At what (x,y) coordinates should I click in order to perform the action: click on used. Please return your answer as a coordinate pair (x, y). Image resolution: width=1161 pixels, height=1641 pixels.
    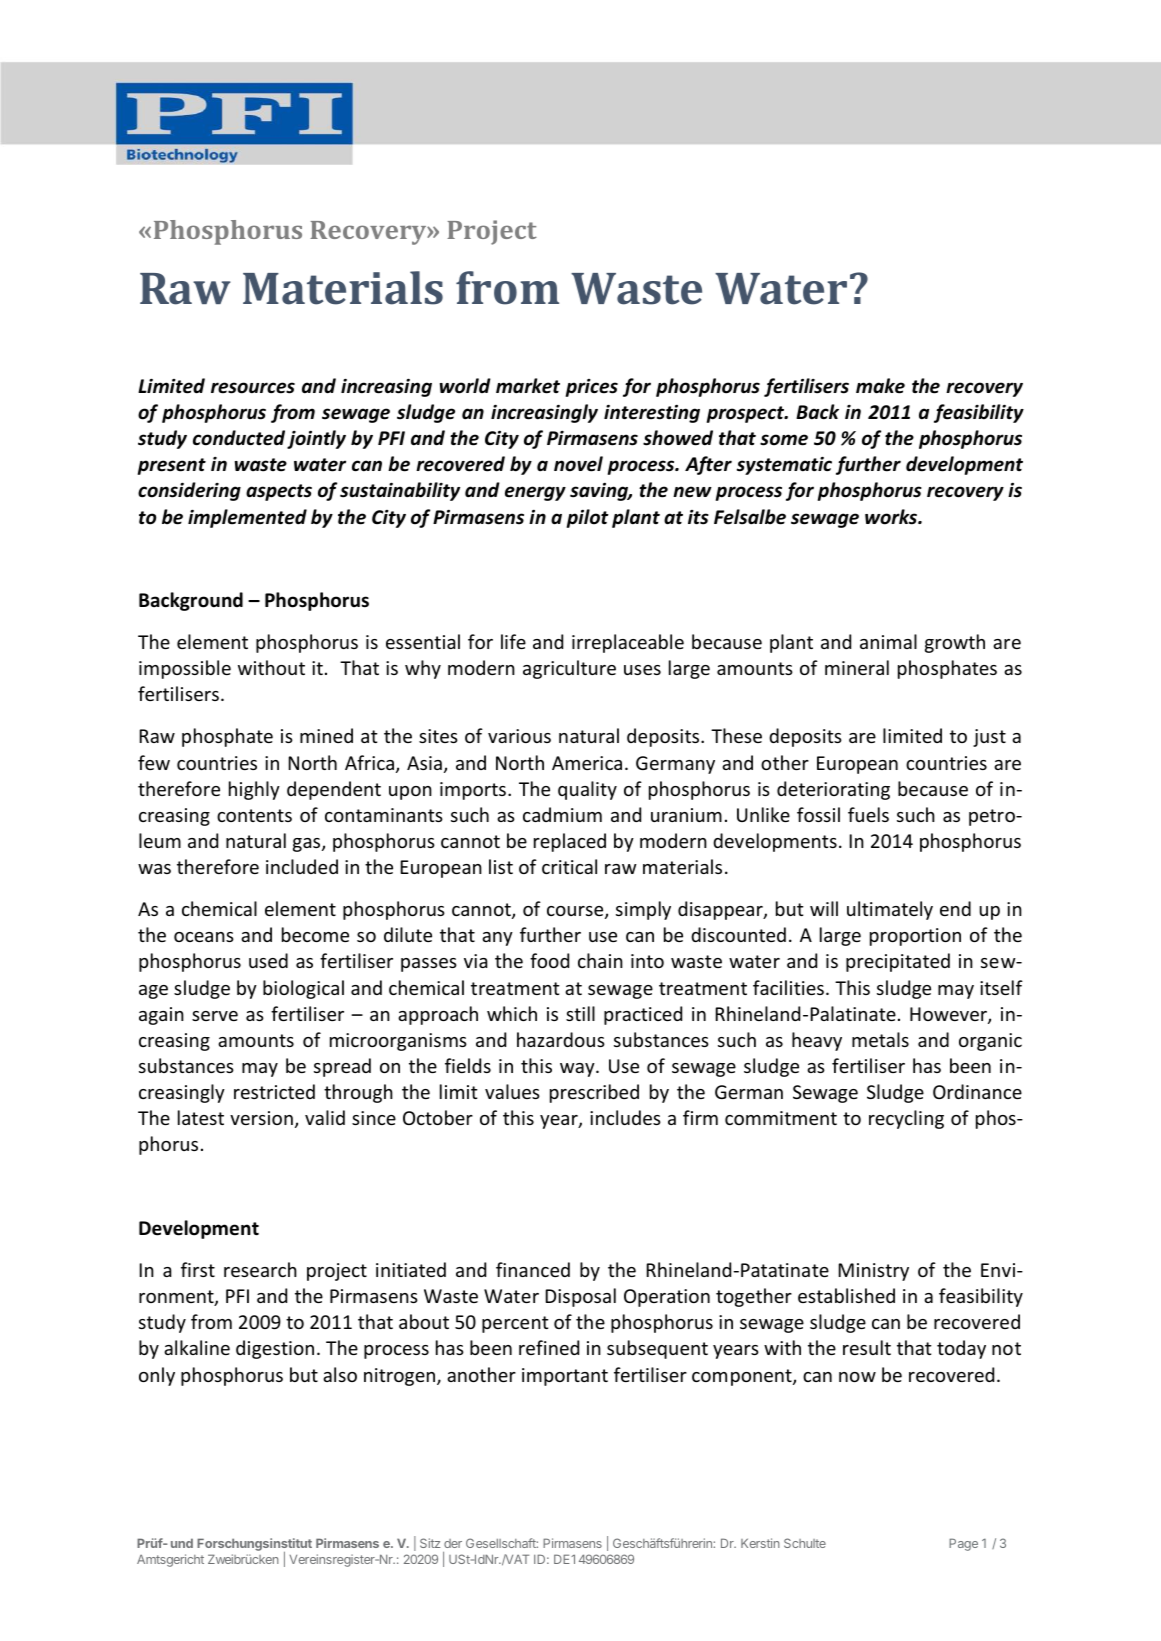
    Looking at the image, I should click on (268, 960).
